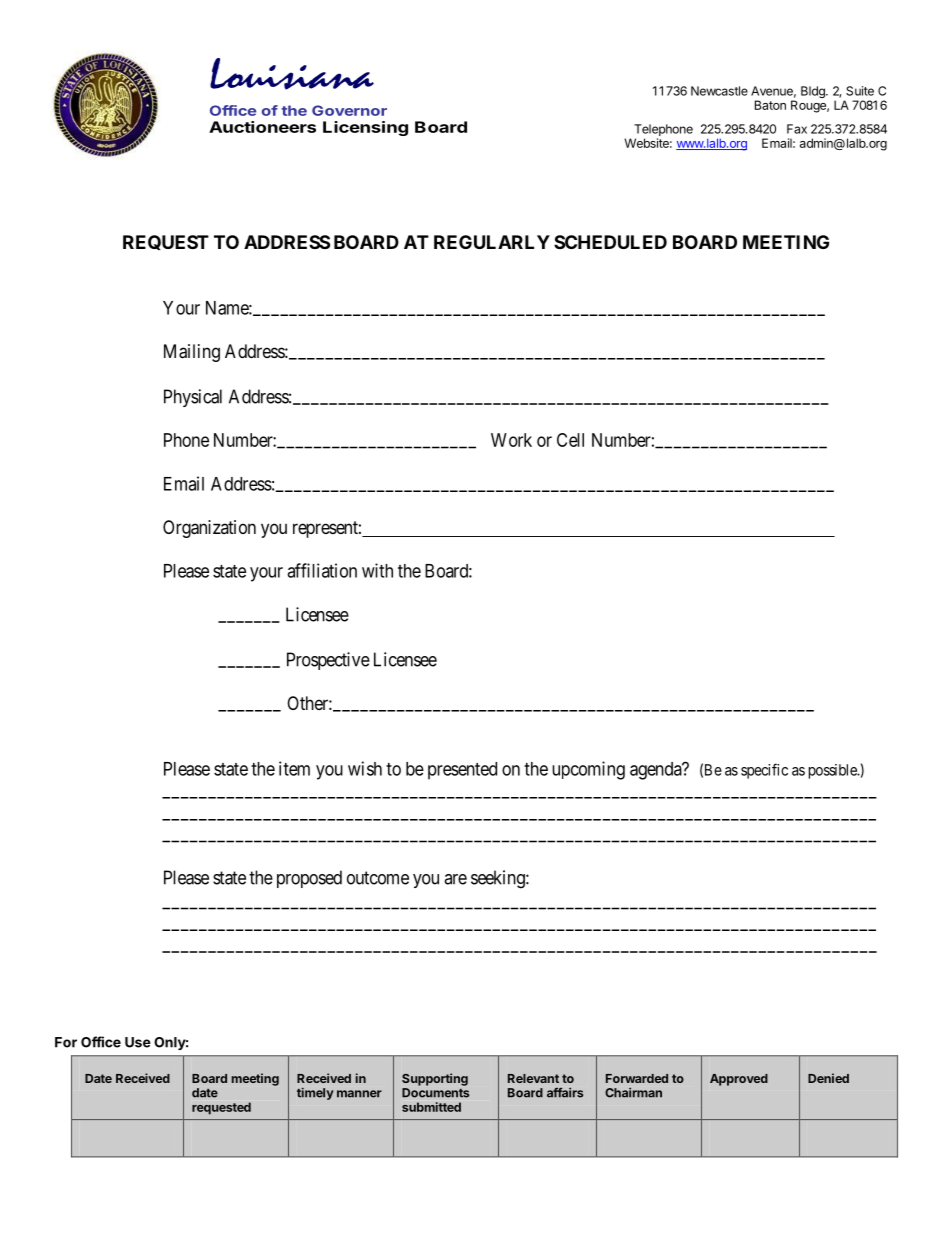  Describe the element at coordinates (193, 398) in the image. I see `Physical` at that location.
